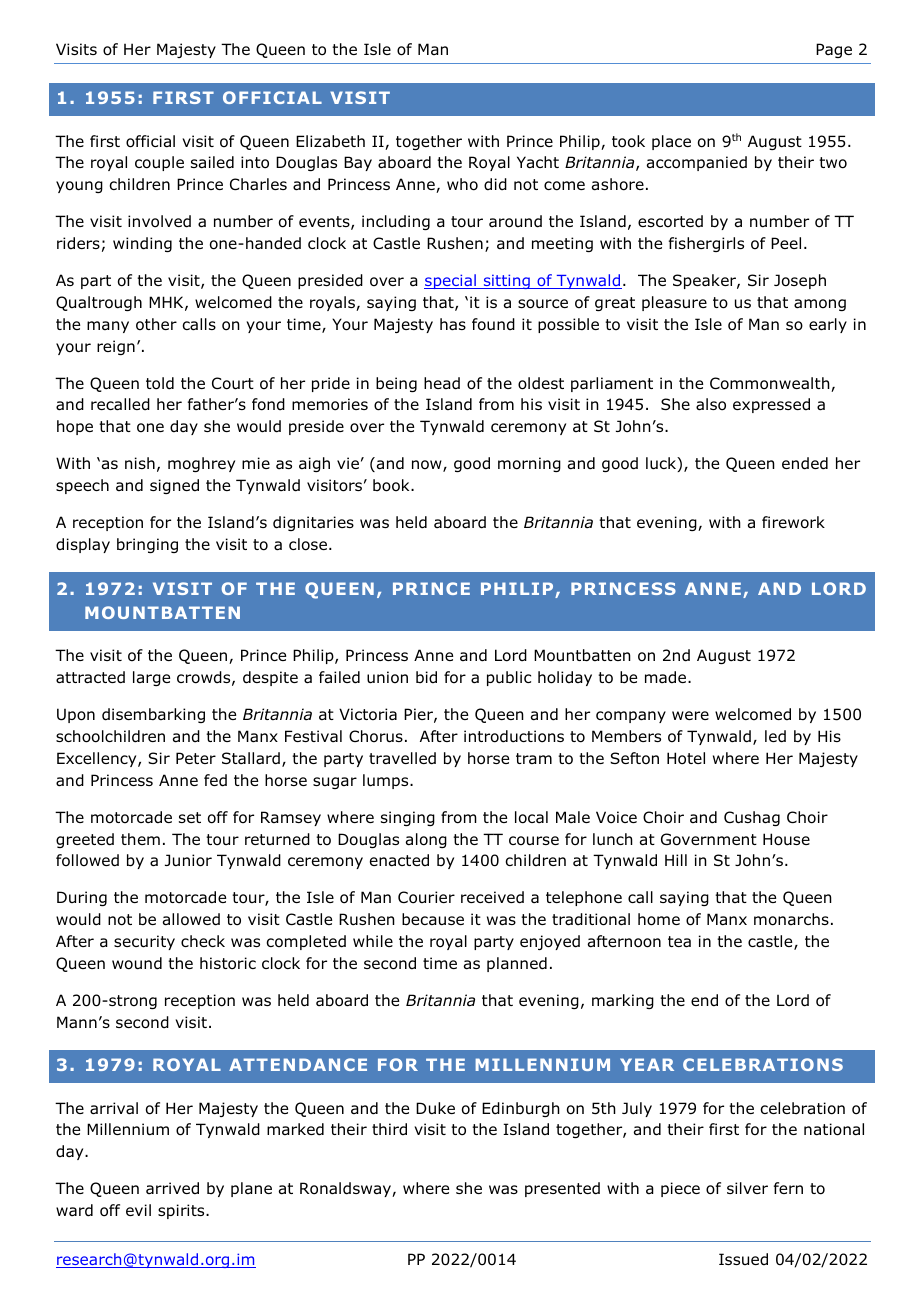 The image size is (924, 1308). What do you see at coordinates (151, 678) in the screenshot?
I see `large` at bounding box center [151, 678].
